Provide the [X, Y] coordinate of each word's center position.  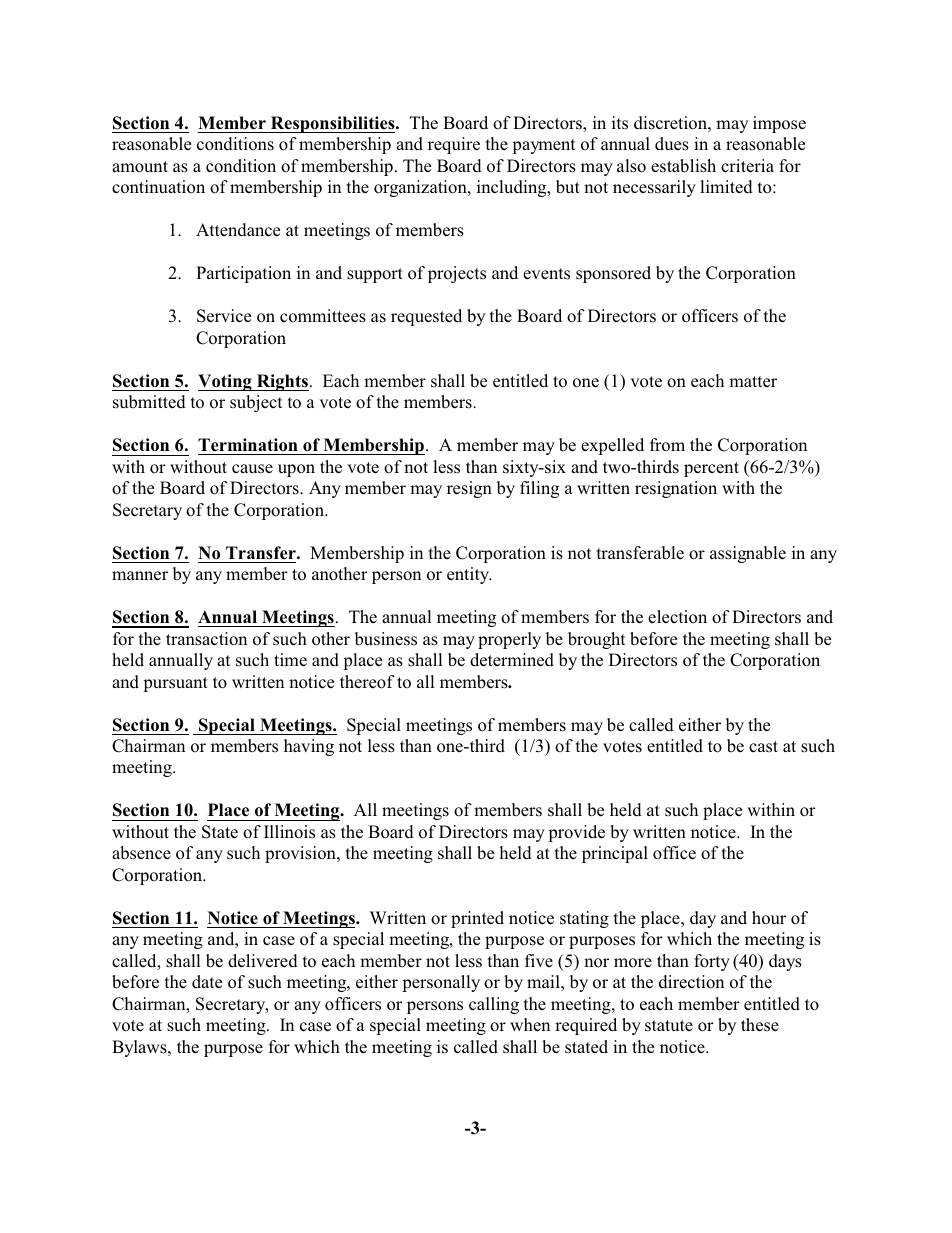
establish [683, 166]
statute [669, 1025]
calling [494, 1005]
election [677, 617]
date [207, 981]
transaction [206, 639]
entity [469, 575]
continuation [158, 187]
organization [421, 188]
